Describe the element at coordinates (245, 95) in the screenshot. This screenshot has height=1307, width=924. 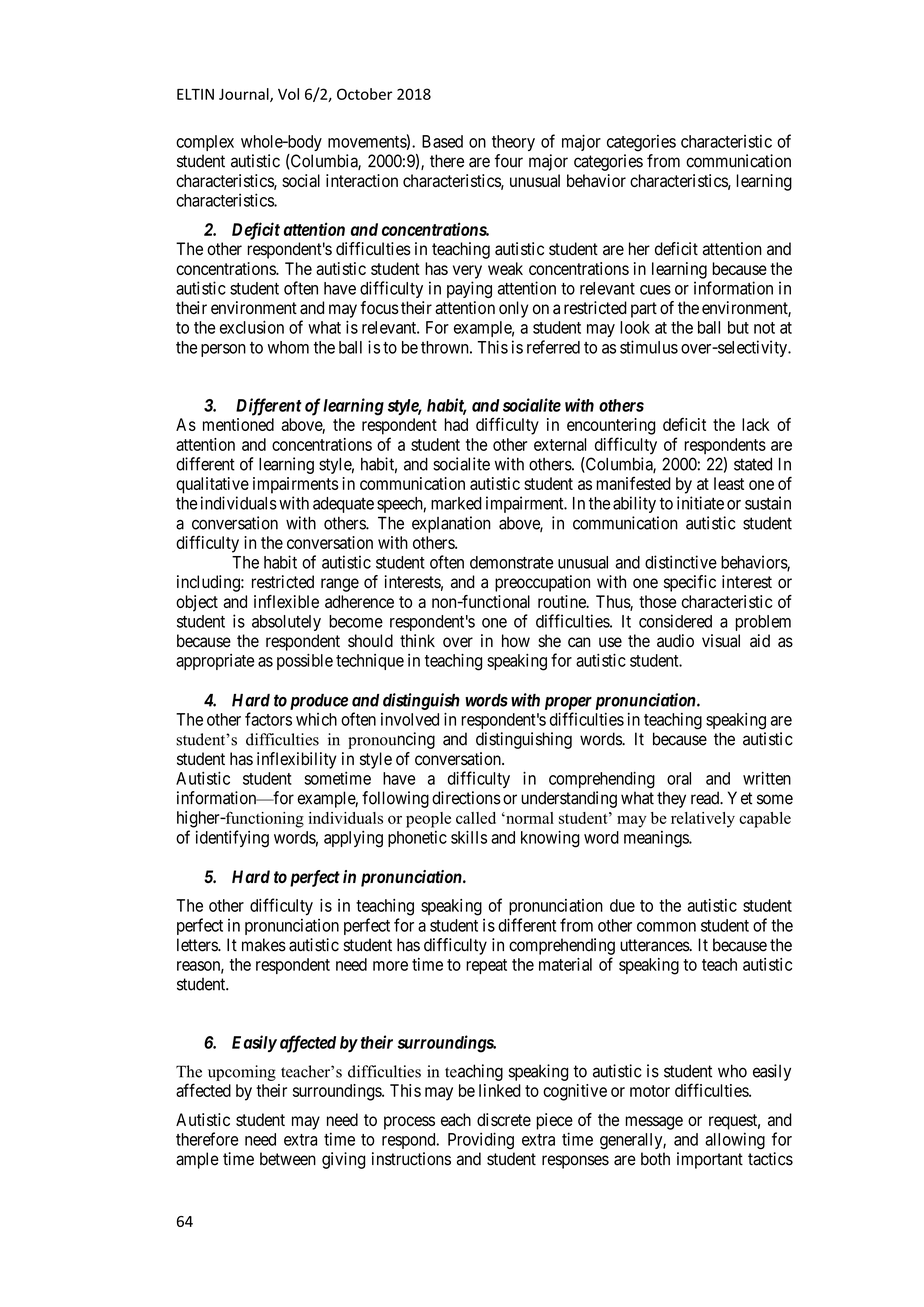
I see `Journal` at that location.
